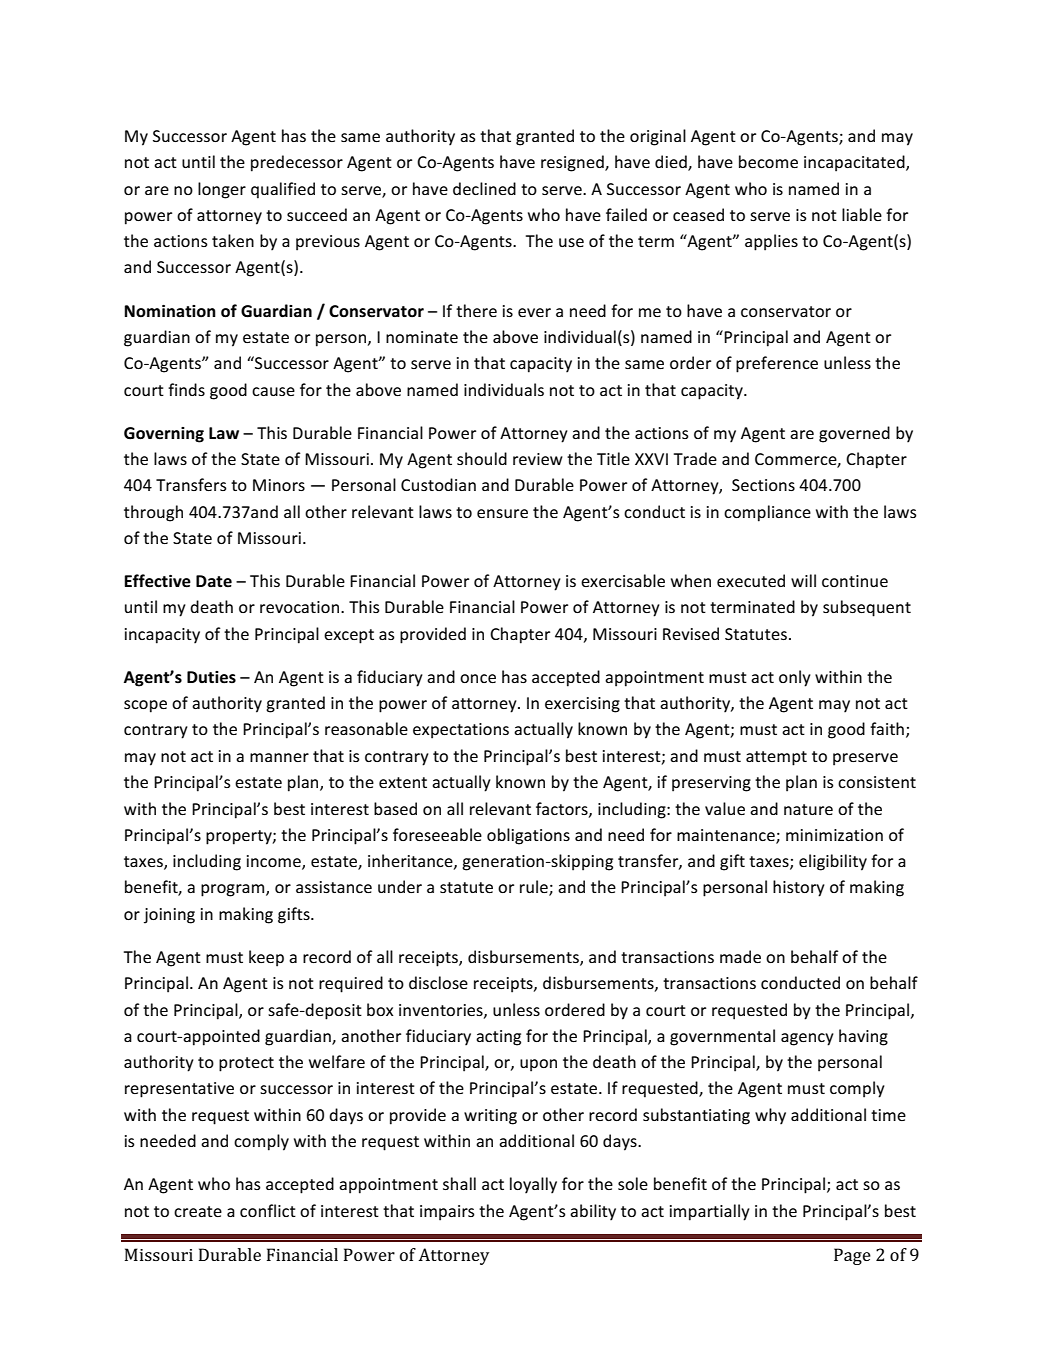 The width and height of the page is (1041, 1348). Describe the element at coordinates (803, 580) in the page. I see `will` at that location.
